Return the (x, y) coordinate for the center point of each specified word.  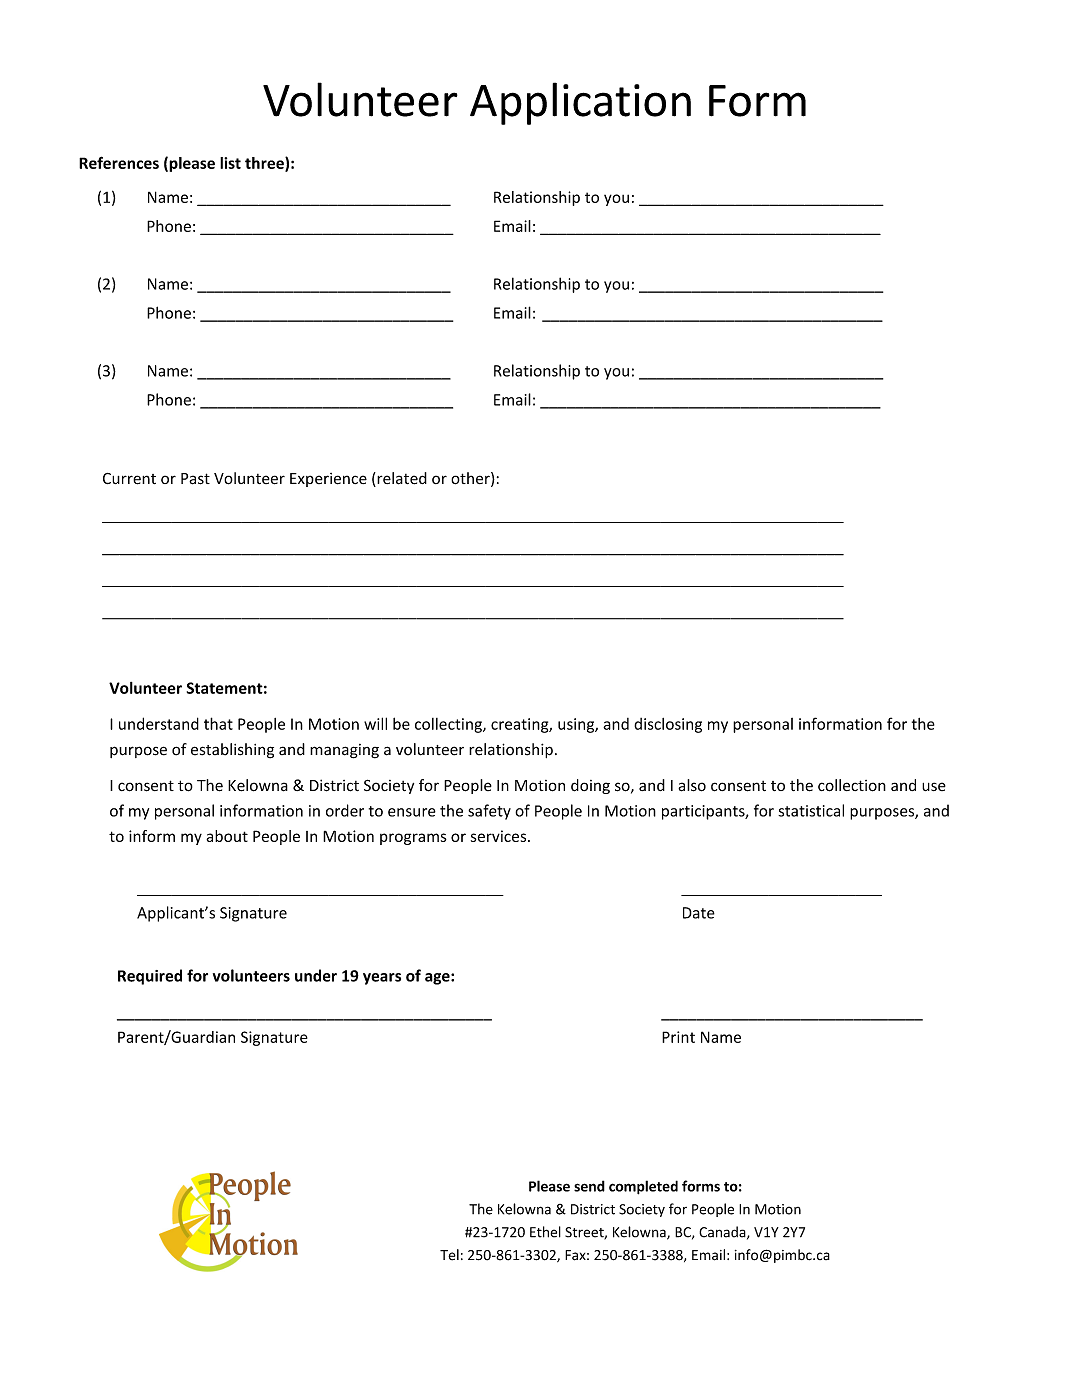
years (382, 979)
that (218, 723)
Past (195, 479)
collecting (449, 725)
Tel (449, 1255)
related (401, 479)
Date (699, 913)
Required (150, 977)
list (230, 163)
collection (852, 785)
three (265, 164)
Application (580, 103)
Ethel (545, 1232)
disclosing (668, 725)
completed (643, 1187)
